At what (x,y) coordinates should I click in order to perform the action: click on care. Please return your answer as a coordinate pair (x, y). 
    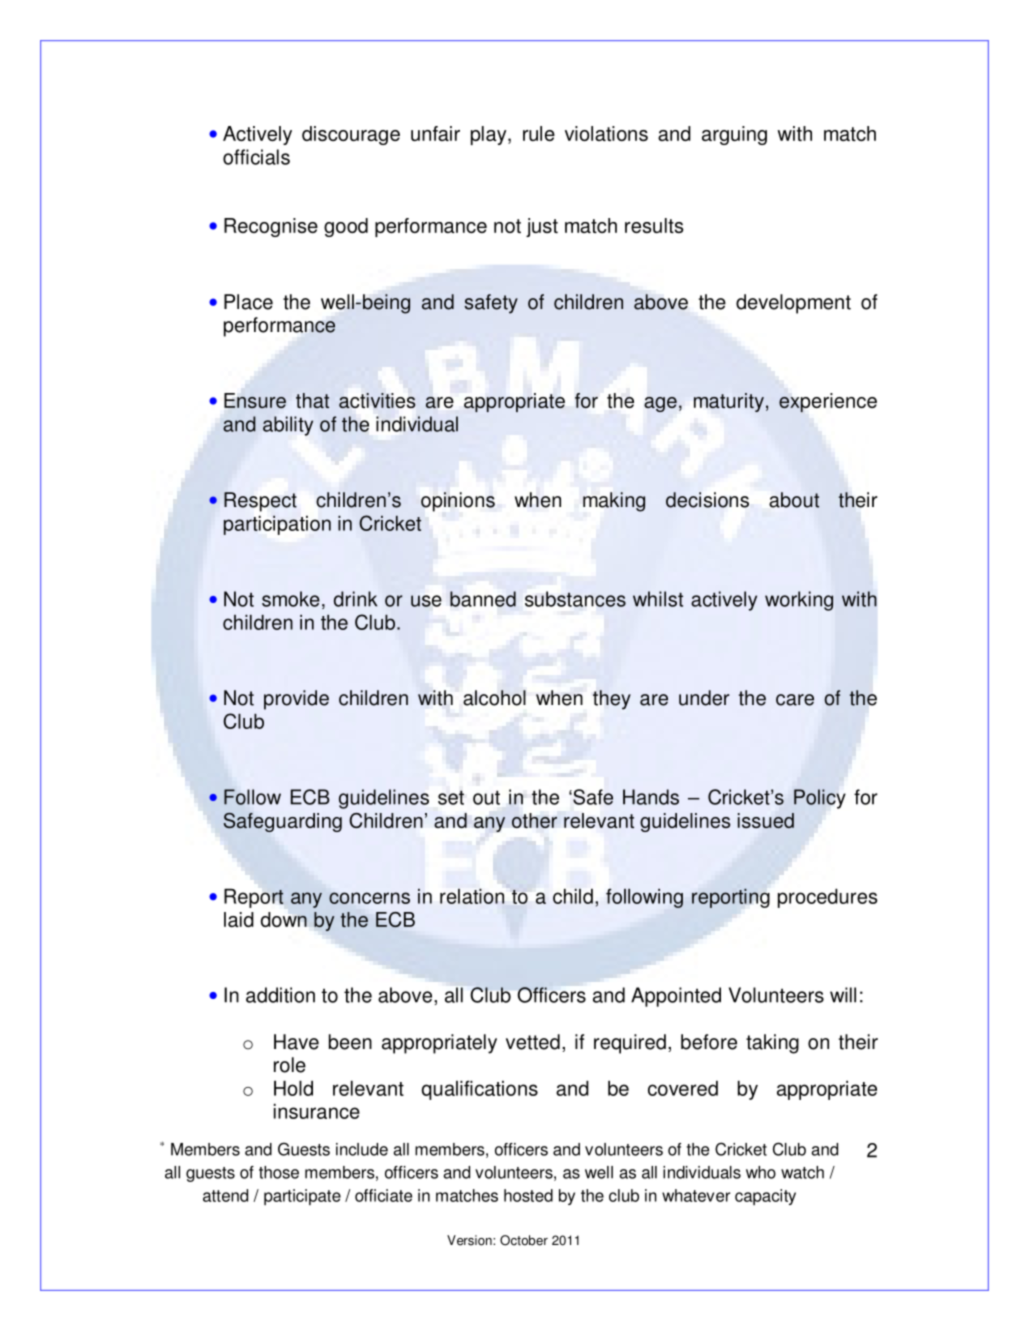
    Looking at the image, I should click on (795, 700).
